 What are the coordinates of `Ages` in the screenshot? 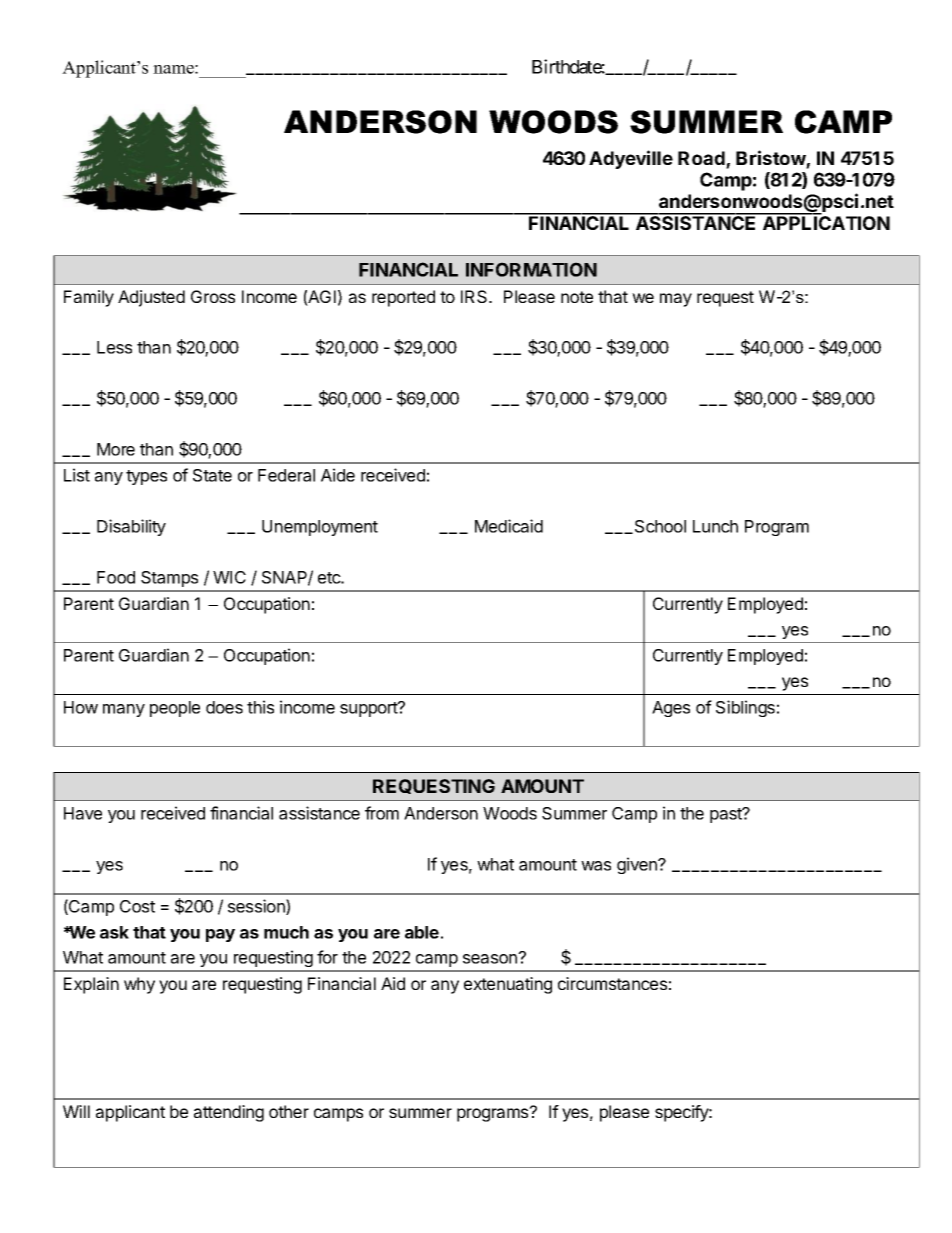 It's located at (671, 709).
